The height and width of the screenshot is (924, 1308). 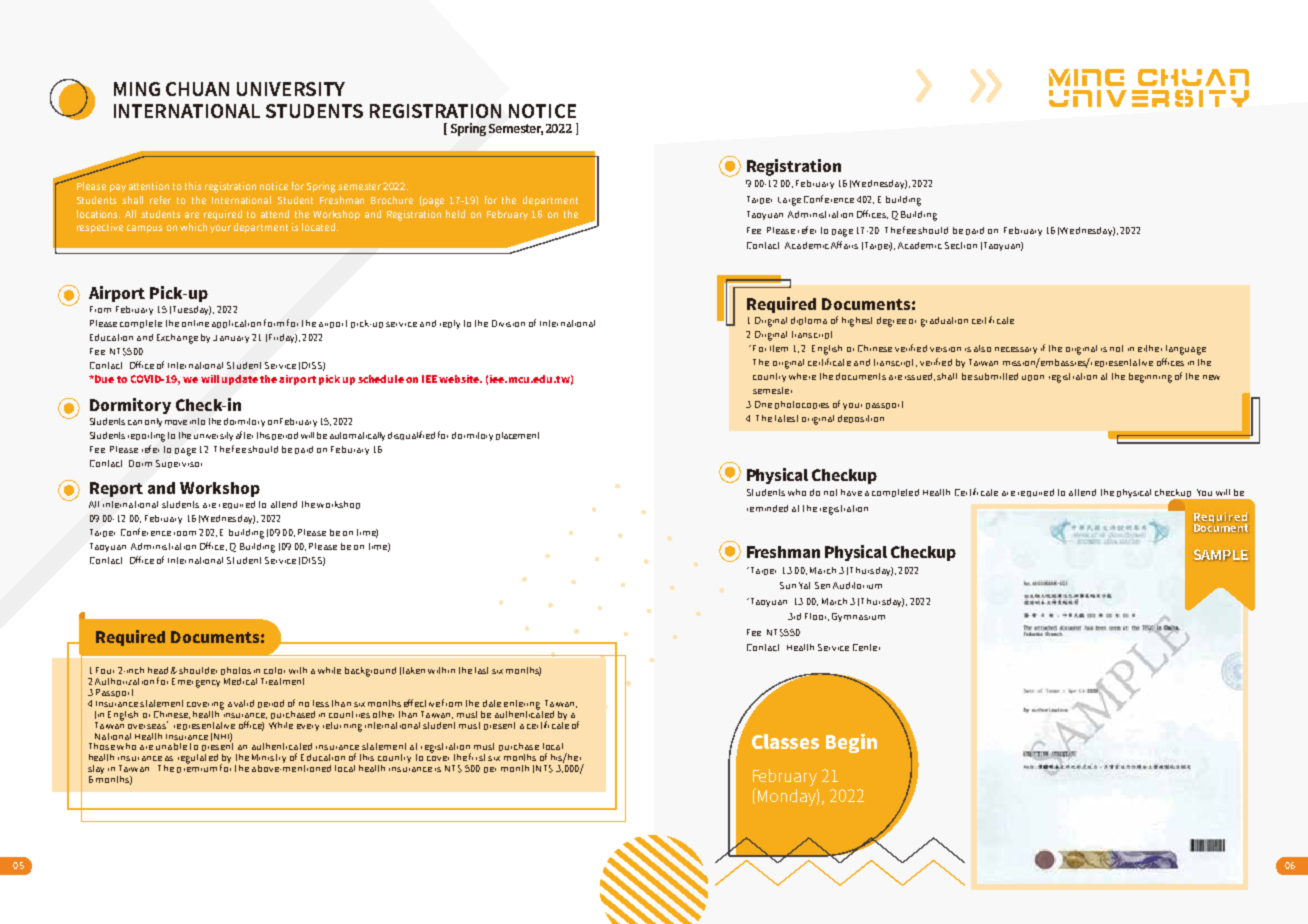 What do you see at coordinates (193, 227) in the screenshot?
I see `which` at bounding box center [193, 227].
